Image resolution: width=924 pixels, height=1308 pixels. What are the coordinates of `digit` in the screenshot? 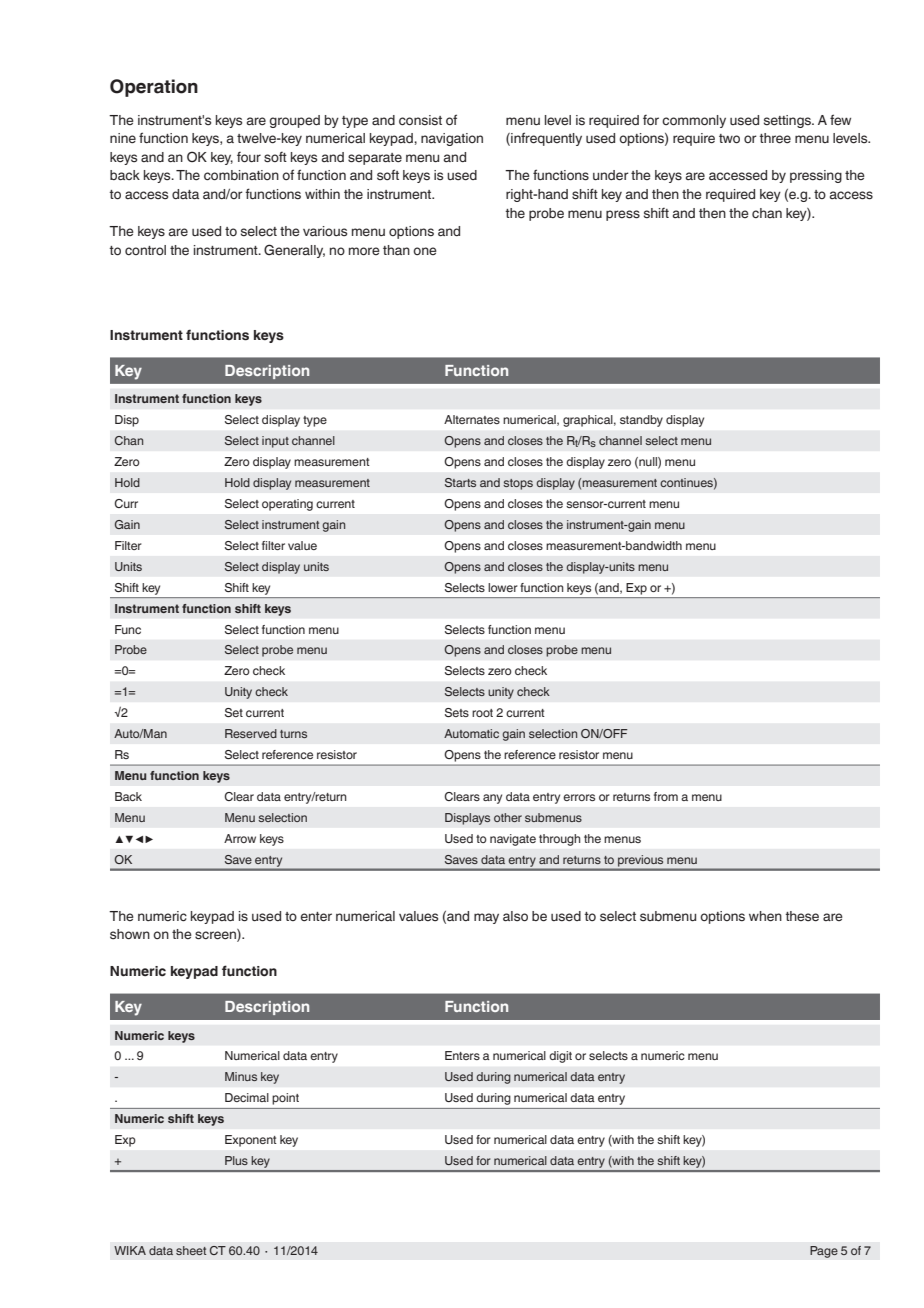 It's located at (560, 1057).
